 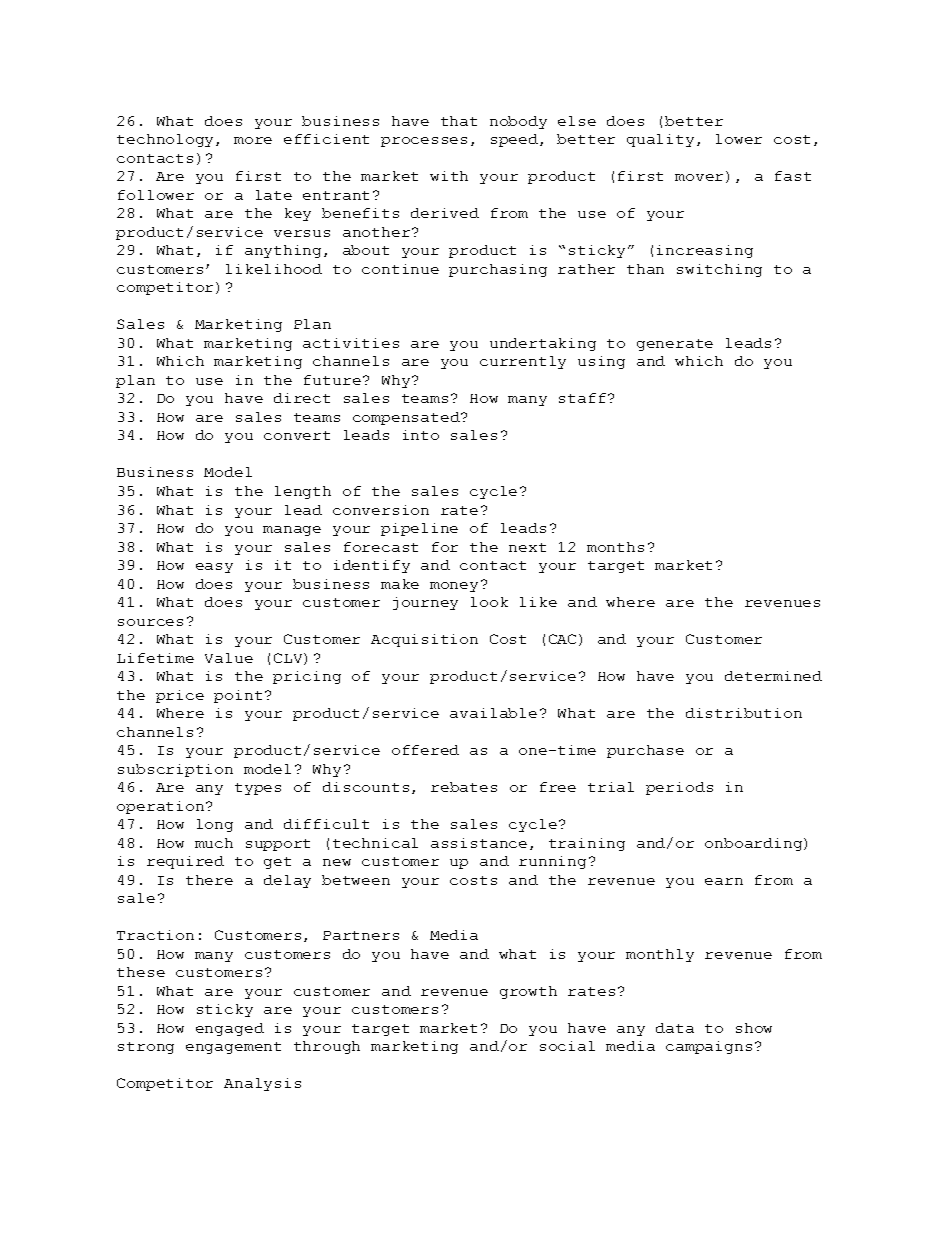 What do you see at coordinates (253, 140) in the screenshot?
I see `more` at bounding box center [253, 140].
